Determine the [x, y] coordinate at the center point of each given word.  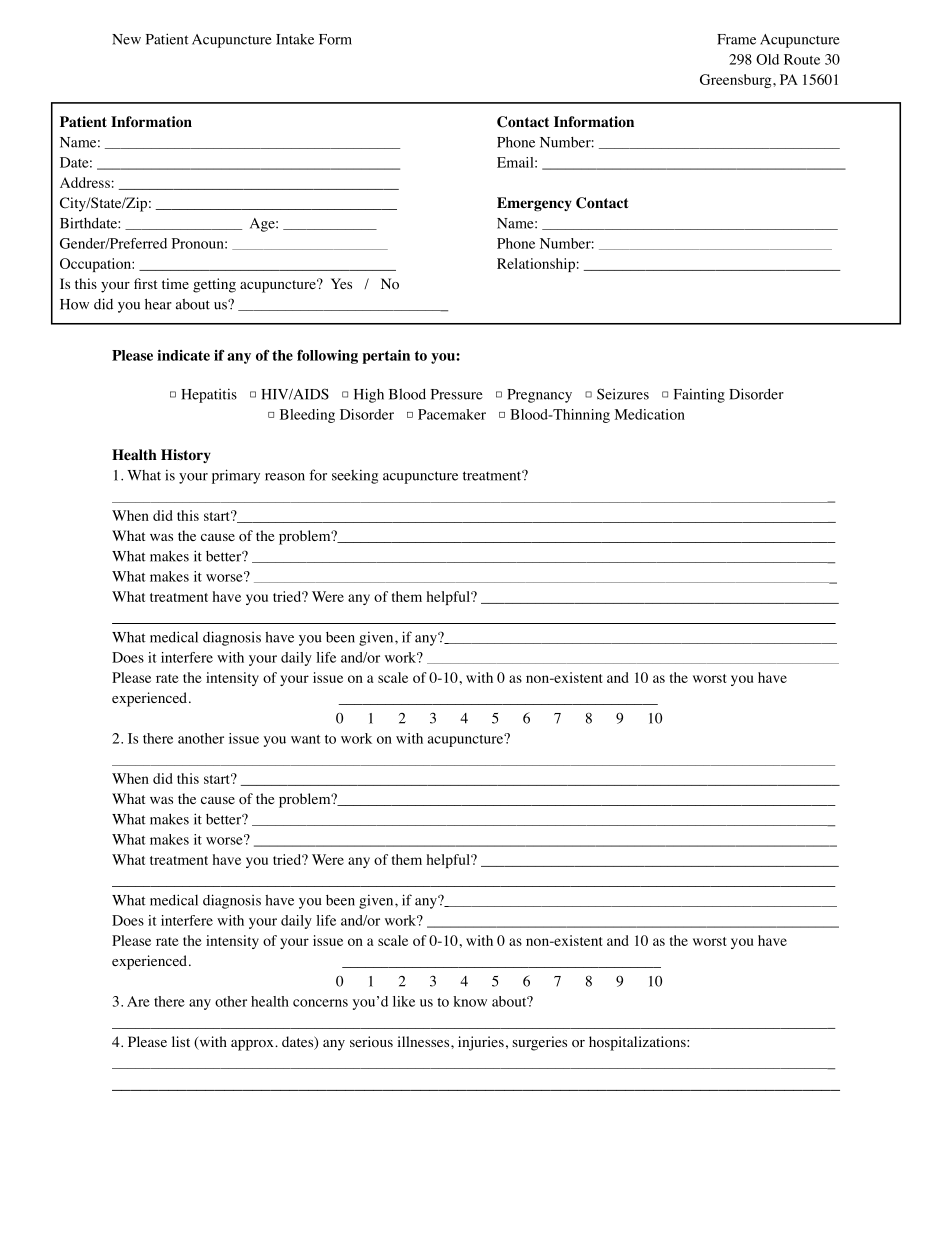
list [181, 1041]
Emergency [534, 204]
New [126, 39]
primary [236, 476]
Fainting [699, 395]
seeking [355, 476]
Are [138, 1001]
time [175, 283]
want [306, 739]
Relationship [536, 265]
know [470, 1001]
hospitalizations [638, 1043]
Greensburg [737, 81]
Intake [295, 39]
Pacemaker [452, 414]
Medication [649, 414]
